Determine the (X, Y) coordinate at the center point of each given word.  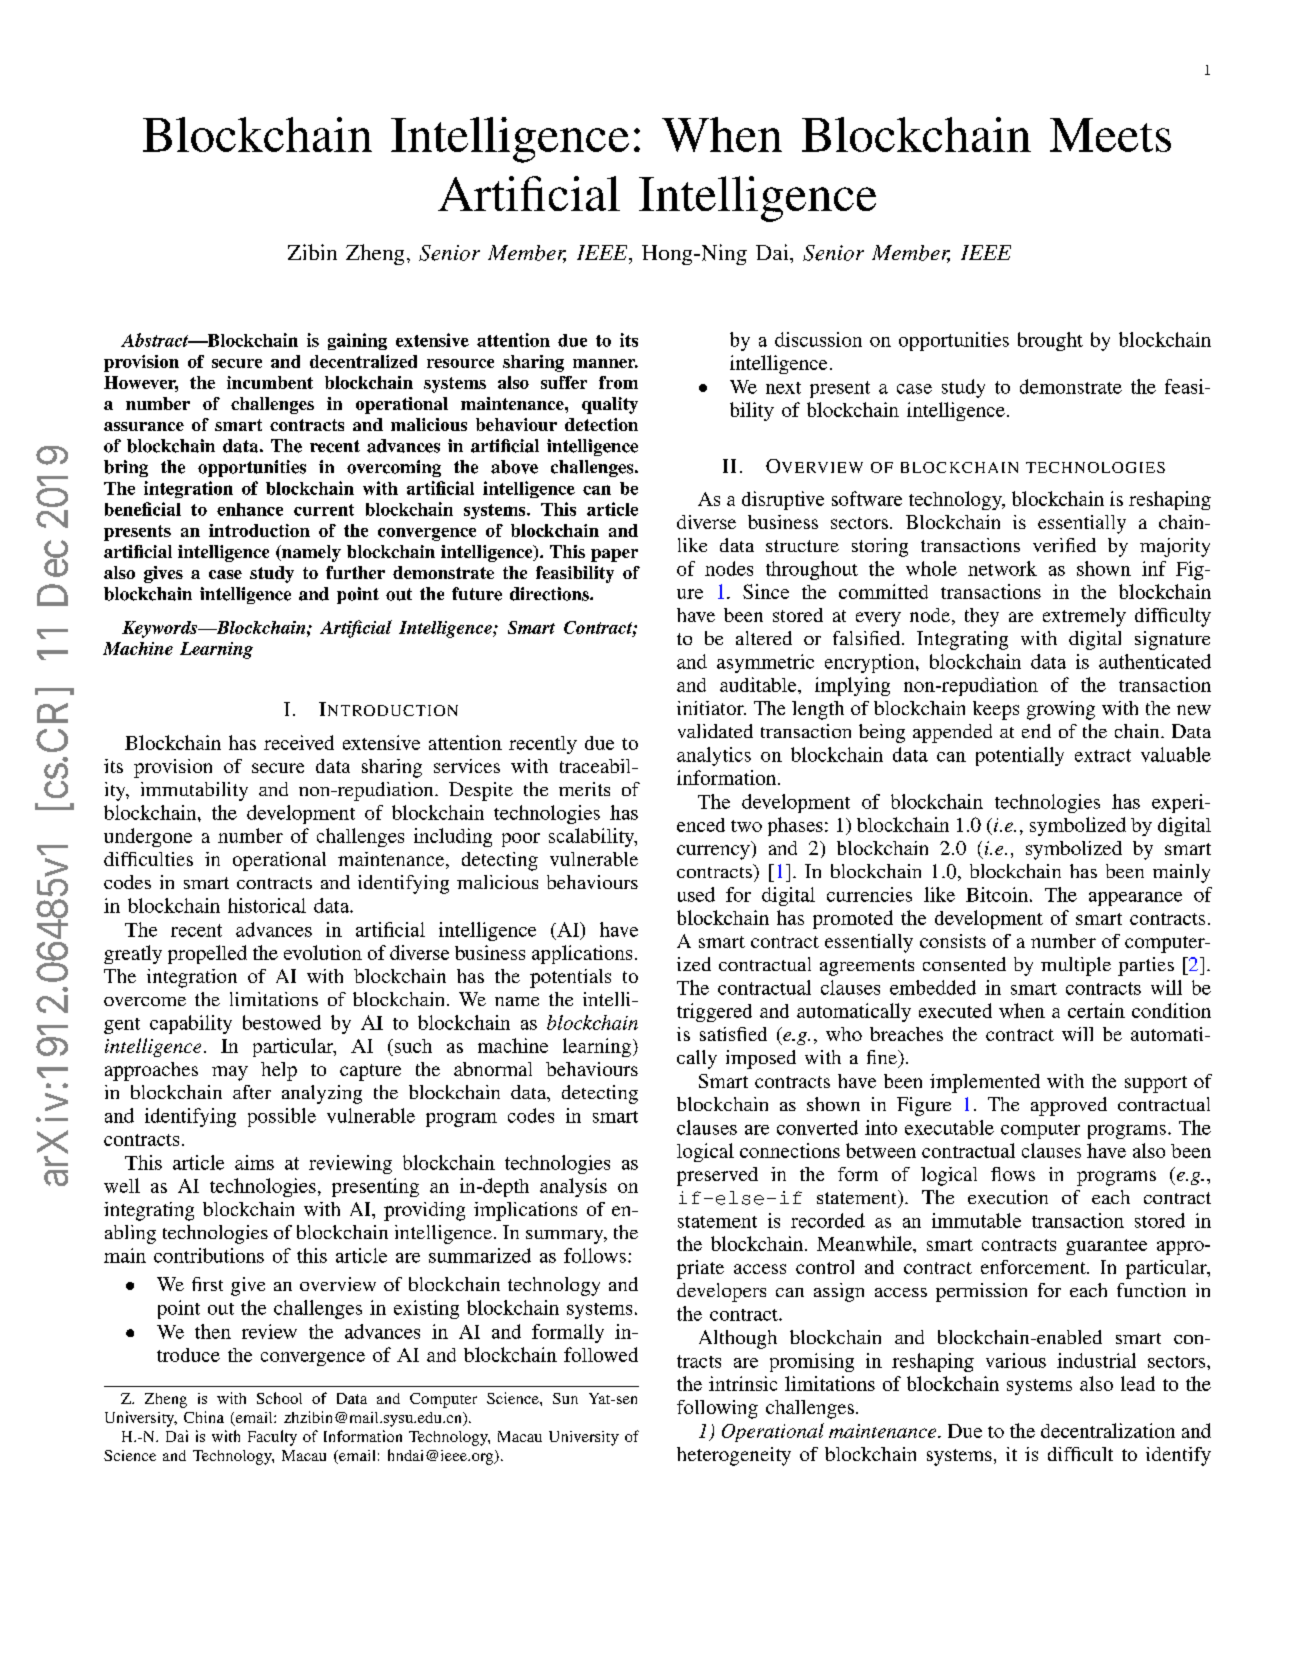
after (252, 1092)
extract (1103, 755)
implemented (985, 1083)
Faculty (272, 1438)
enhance (250, 509)
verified (1064, 545)
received (299, 742)
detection (601, 424)
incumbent (270, 382)
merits (584, 789)
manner (605, 363)
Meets (1110, 135)
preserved (717, 1176)
